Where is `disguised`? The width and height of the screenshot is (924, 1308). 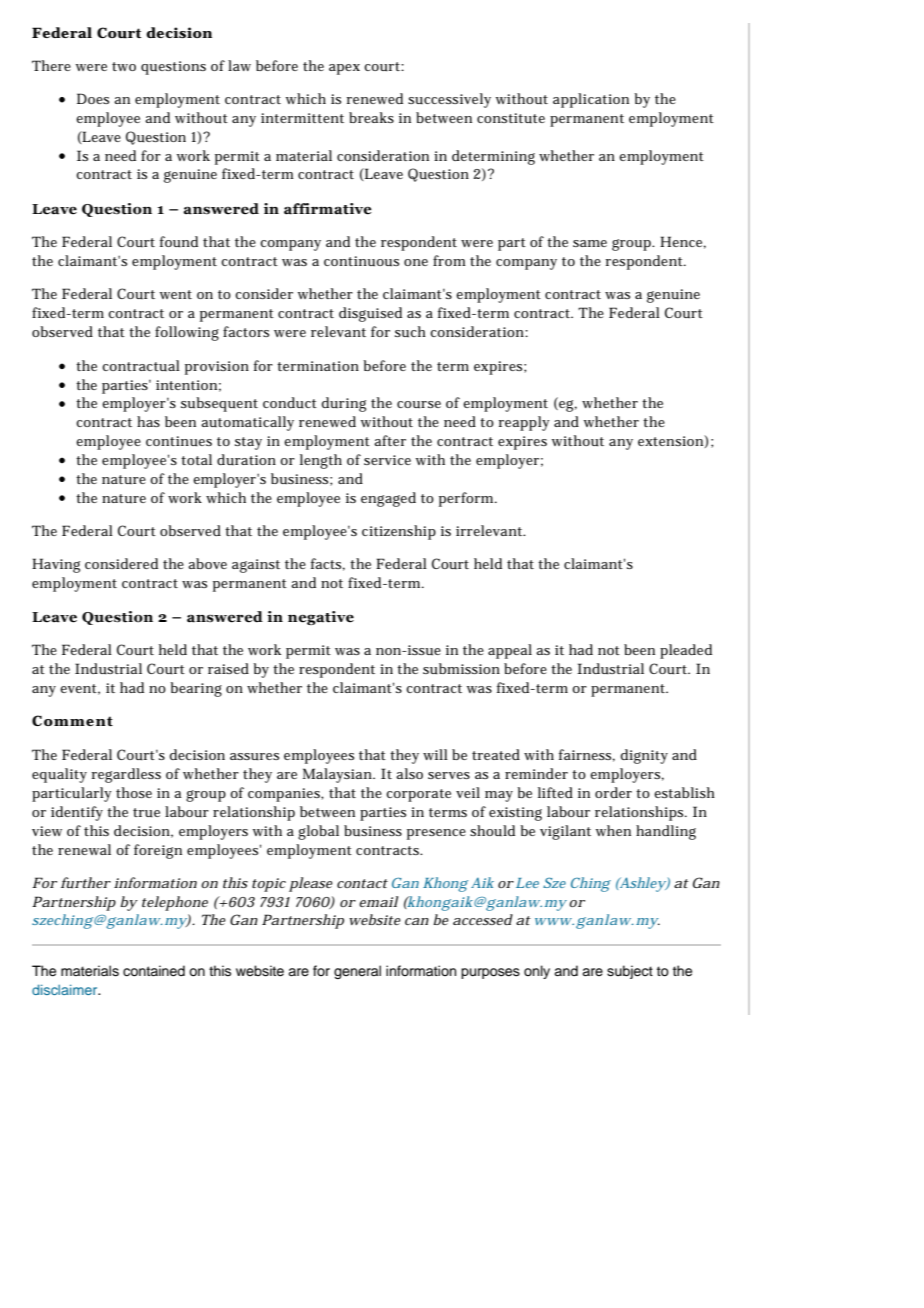
disguised is located at coordinates (370, 314).
